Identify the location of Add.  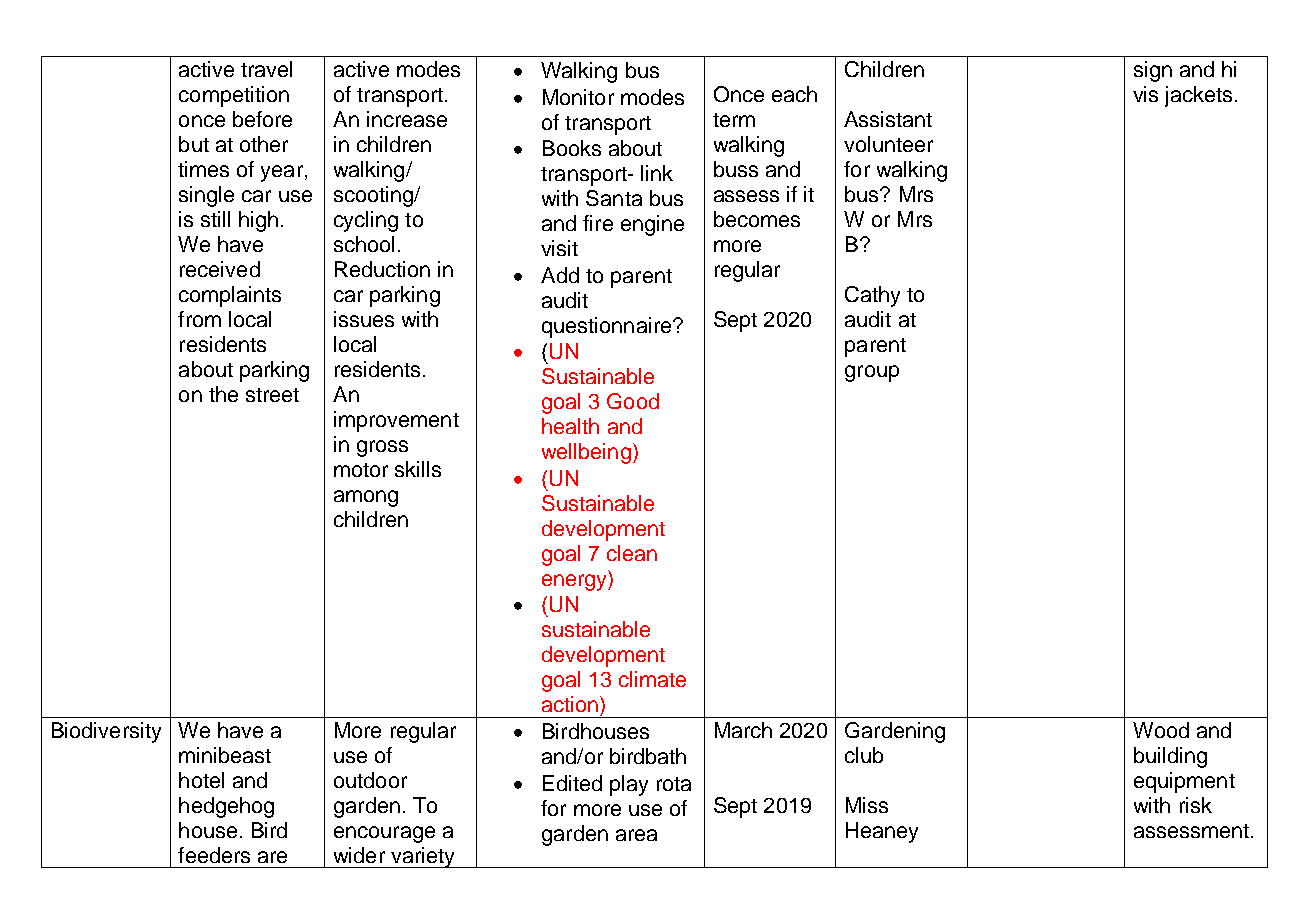
(560, 275).
